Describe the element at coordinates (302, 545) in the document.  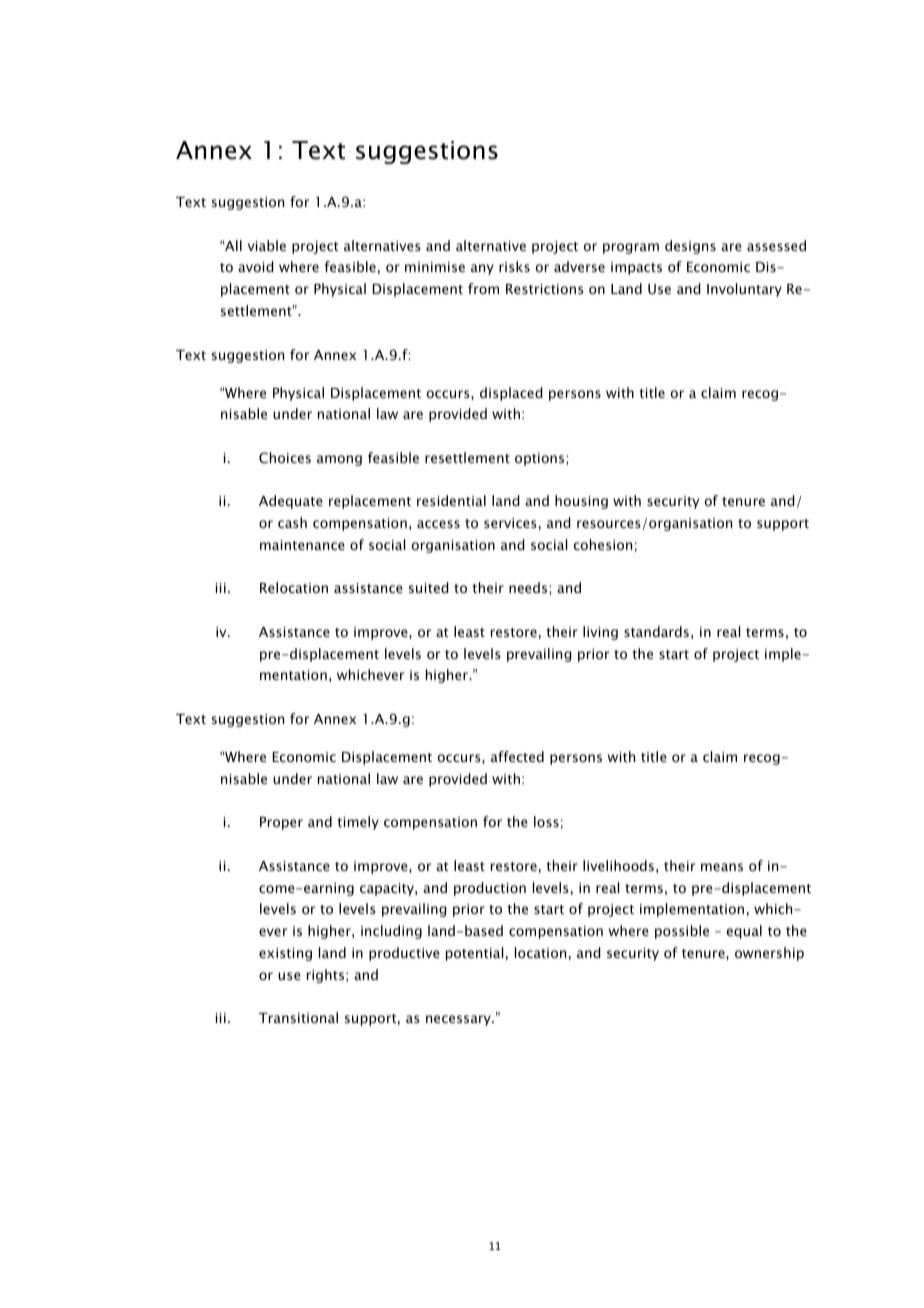
I see `maintenance` at that location.
